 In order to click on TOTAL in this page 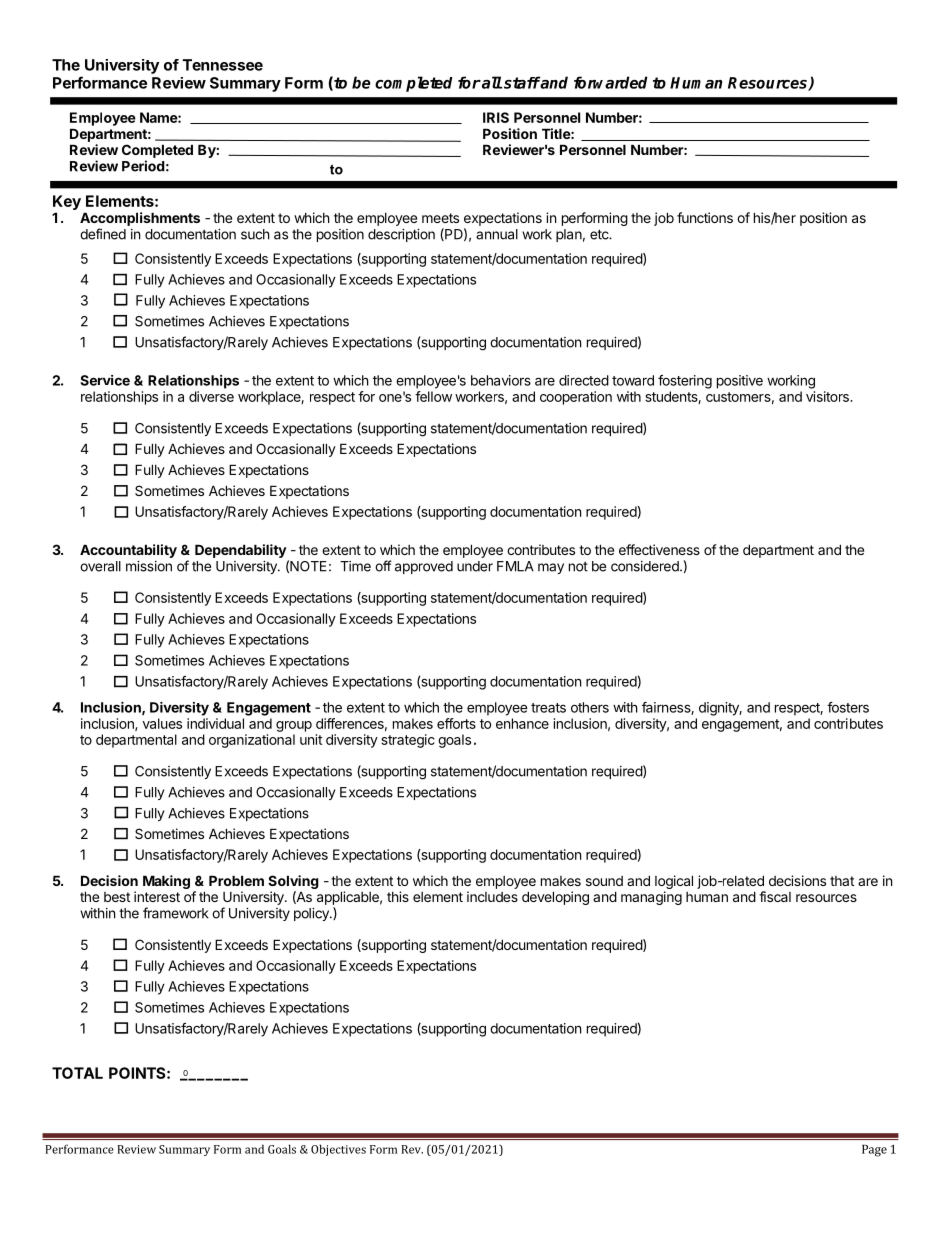, I will do `click(77, 1073)`.
